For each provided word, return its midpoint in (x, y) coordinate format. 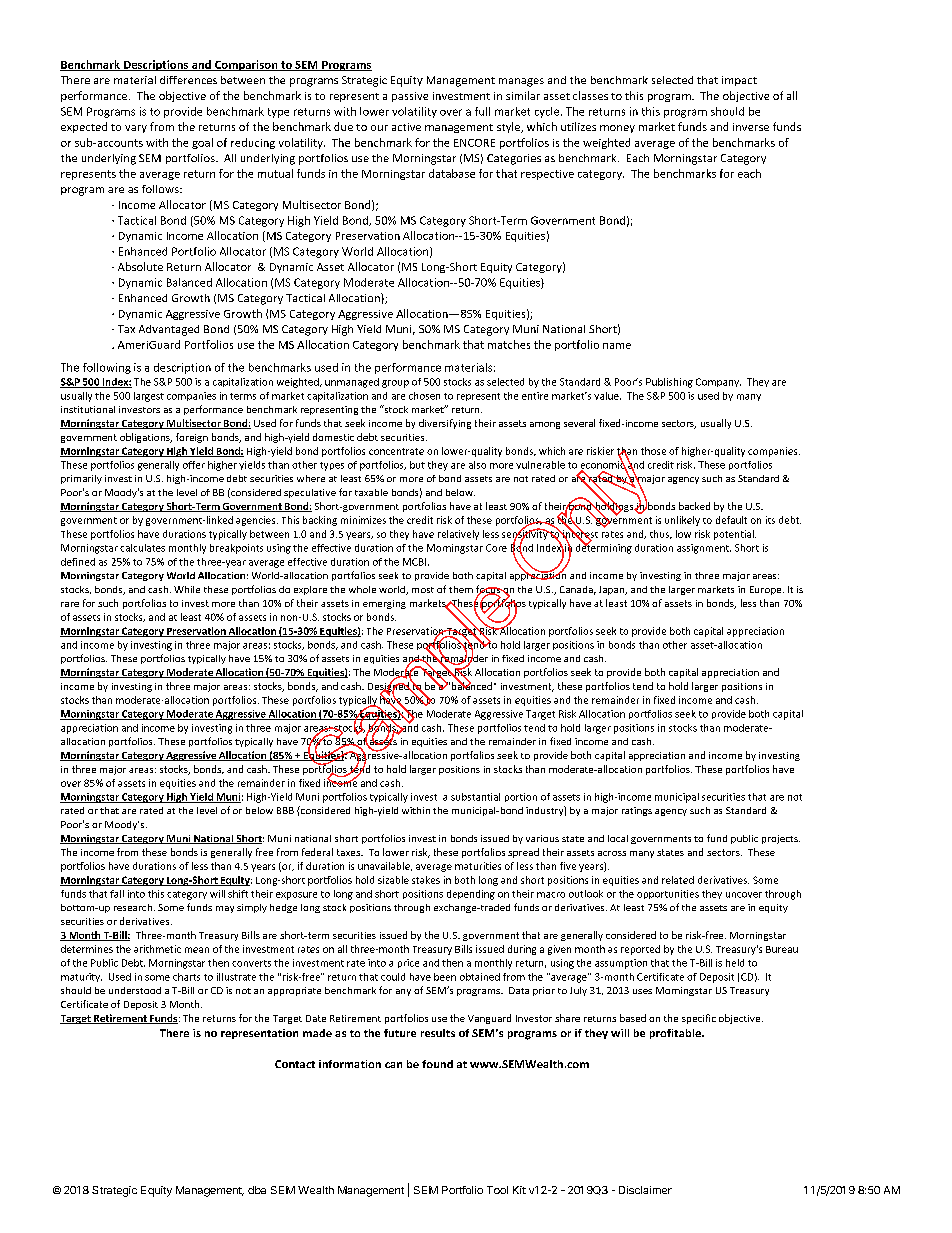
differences (188, 80)
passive (410, 97)
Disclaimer (645, 1190)
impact (739, 81)
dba (257, 1190)
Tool (497, 1190)
